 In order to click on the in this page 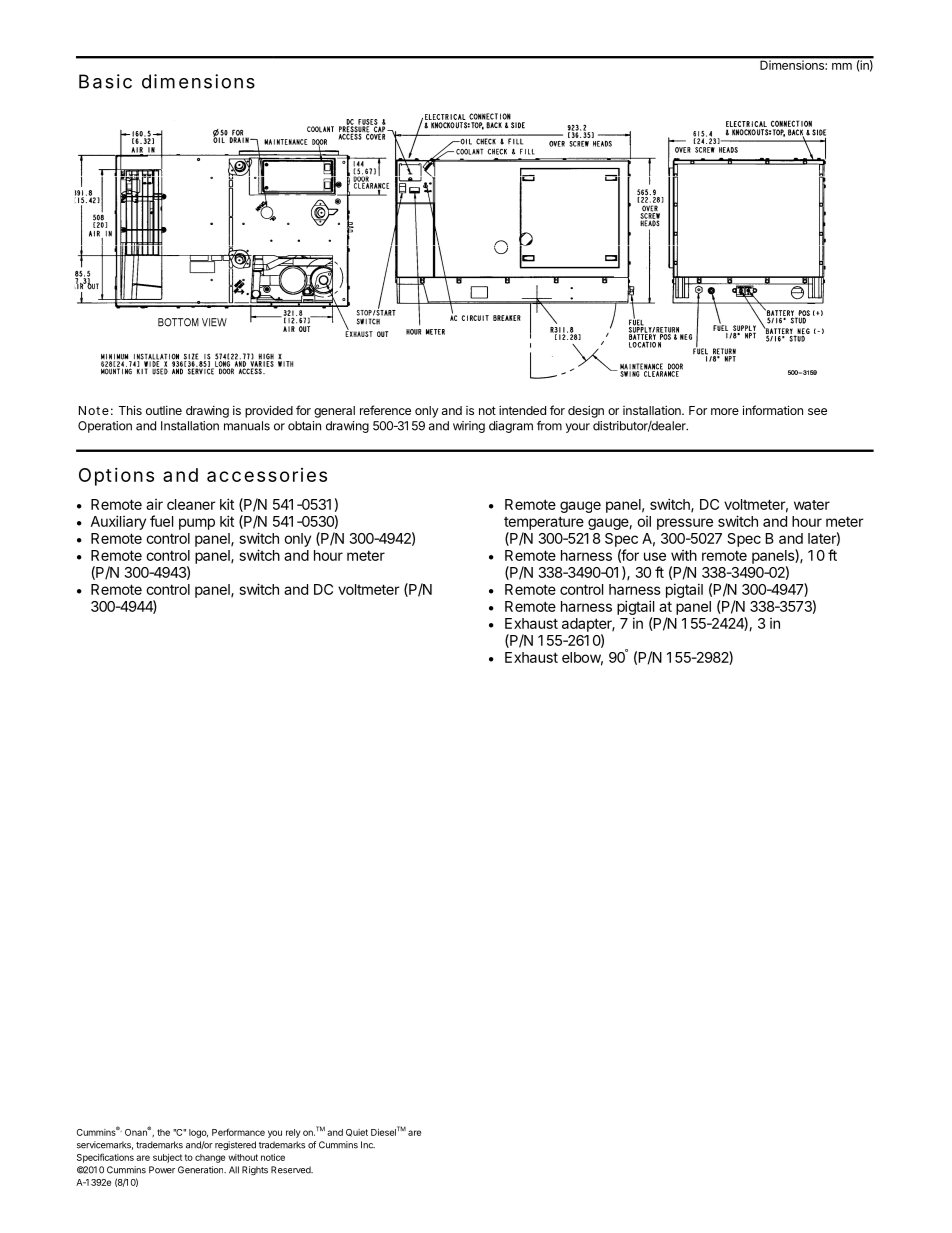, I will do `click(163, 1132)`.
